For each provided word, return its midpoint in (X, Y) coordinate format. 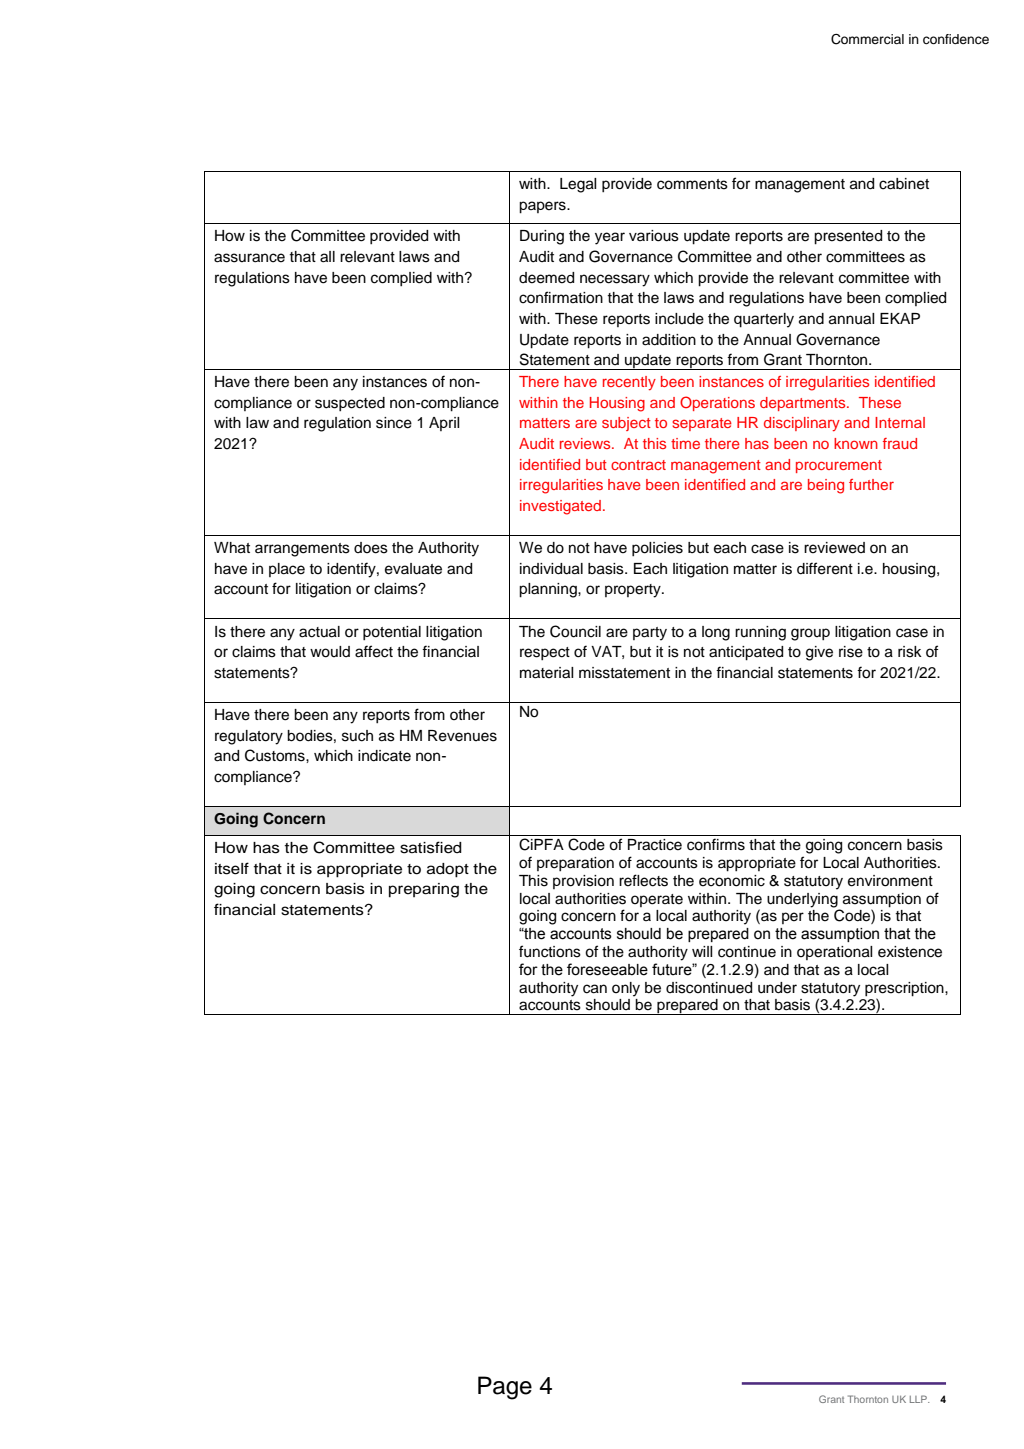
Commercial (867, 39)
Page (505, 1388)
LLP (919, 1399)
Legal (578, 185)
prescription (905, 989)
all (327, 257)
